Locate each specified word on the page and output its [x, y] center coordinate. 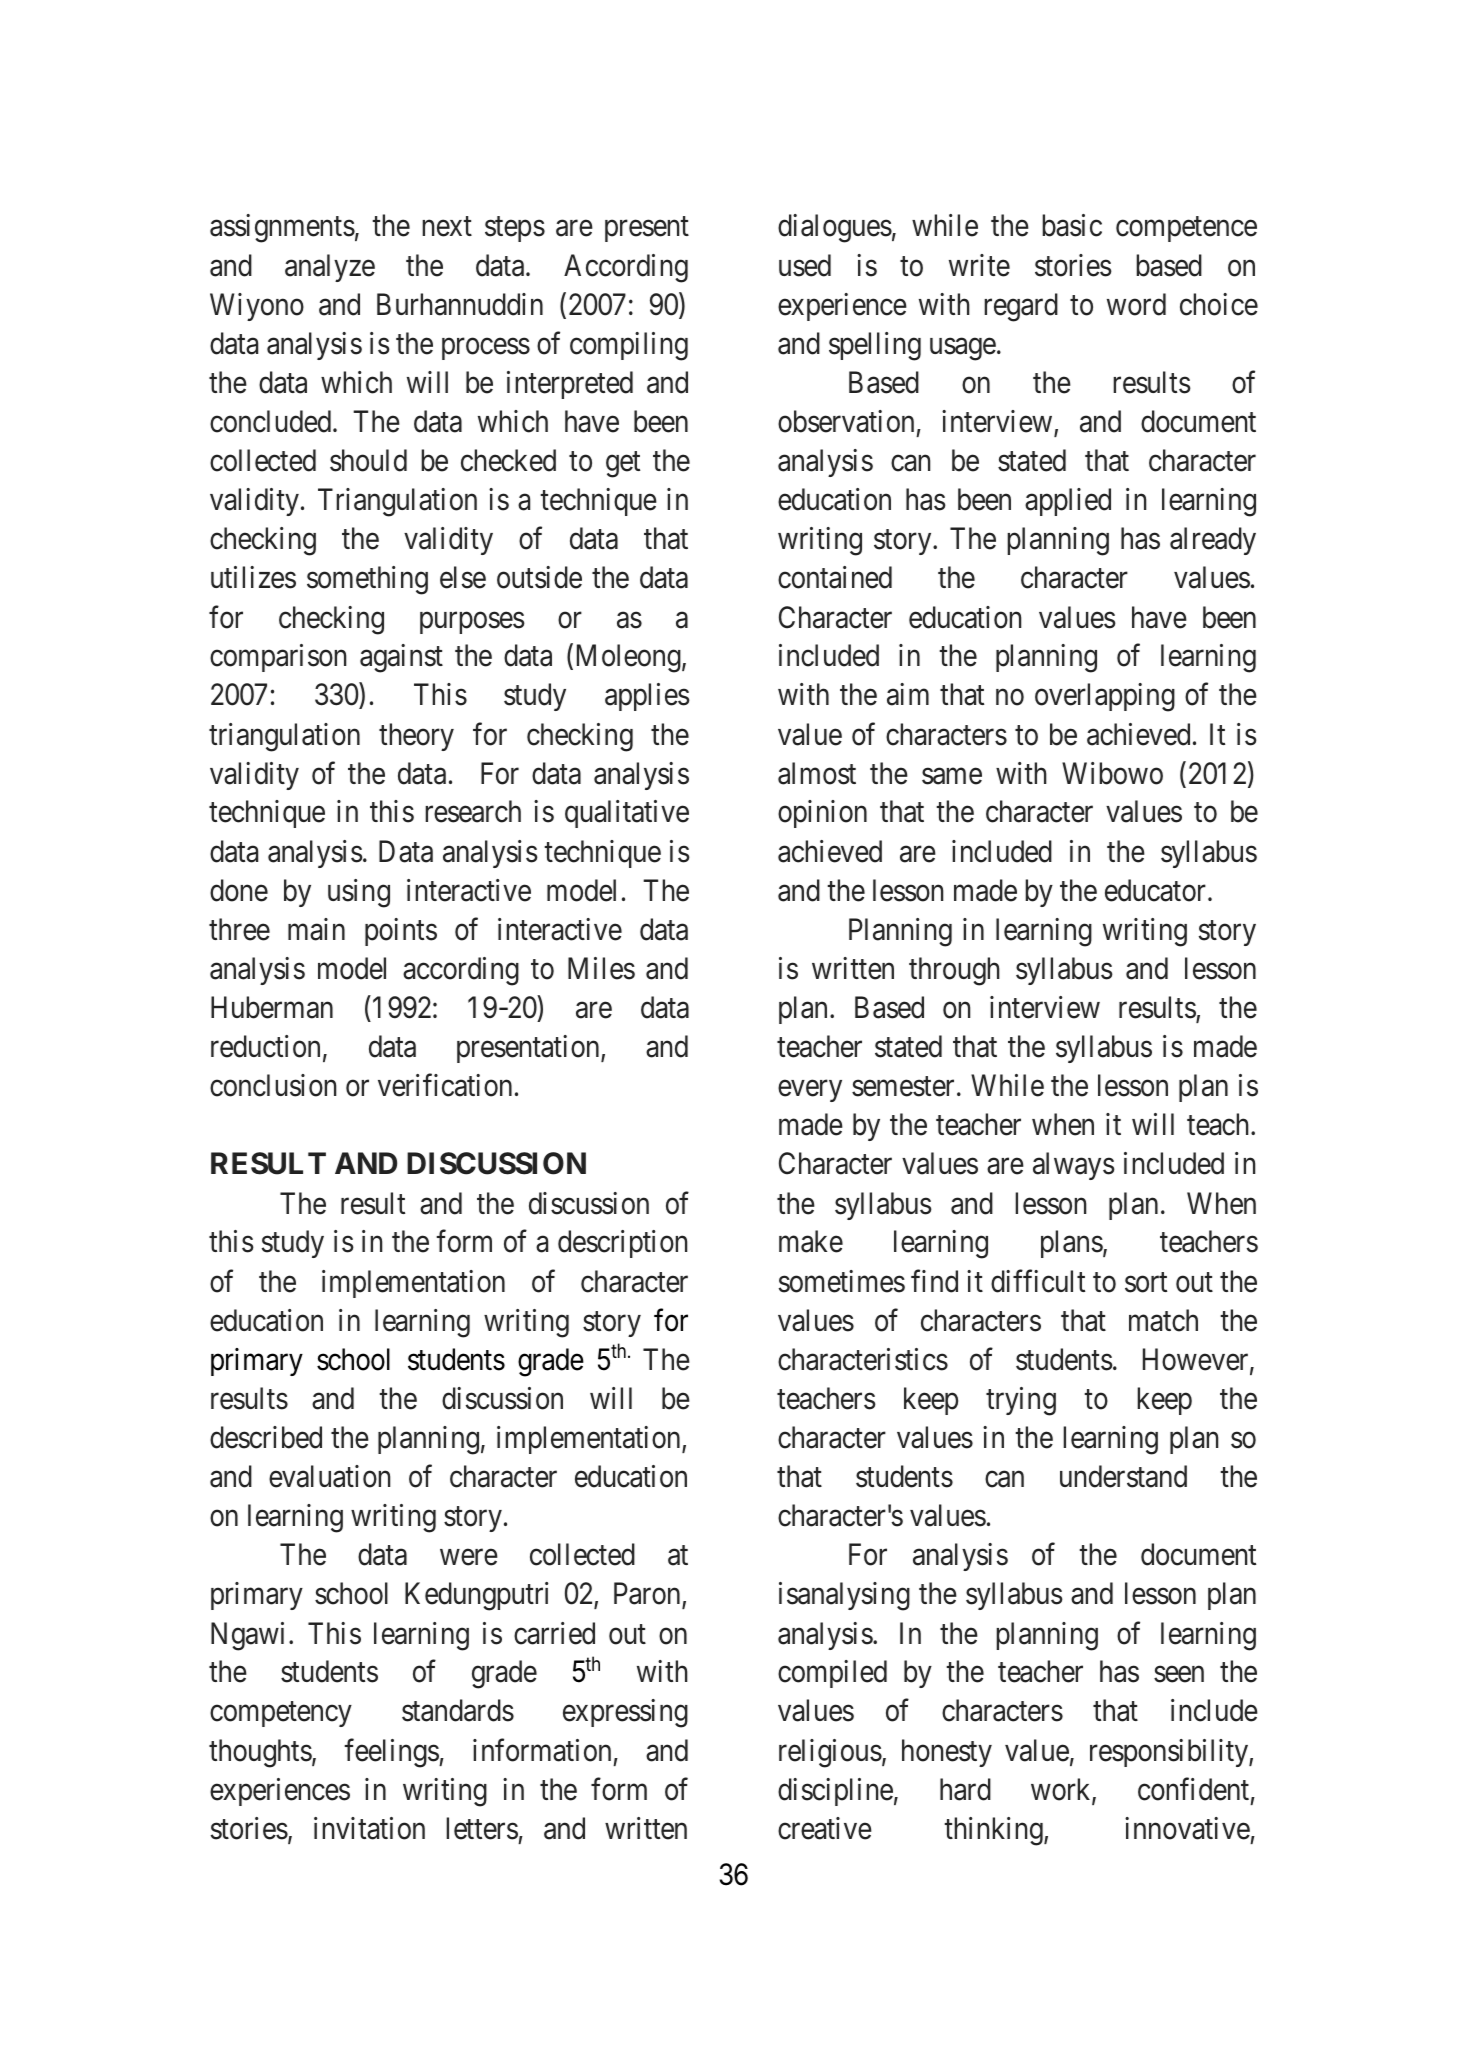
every [810, 1091]
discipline [835, 1792]
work [1062, 1790]
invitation [369, 1828]
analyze [330, 268]
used [805, 265]
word [1136, 304]
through [954, 971]
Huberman [272, 1007]
